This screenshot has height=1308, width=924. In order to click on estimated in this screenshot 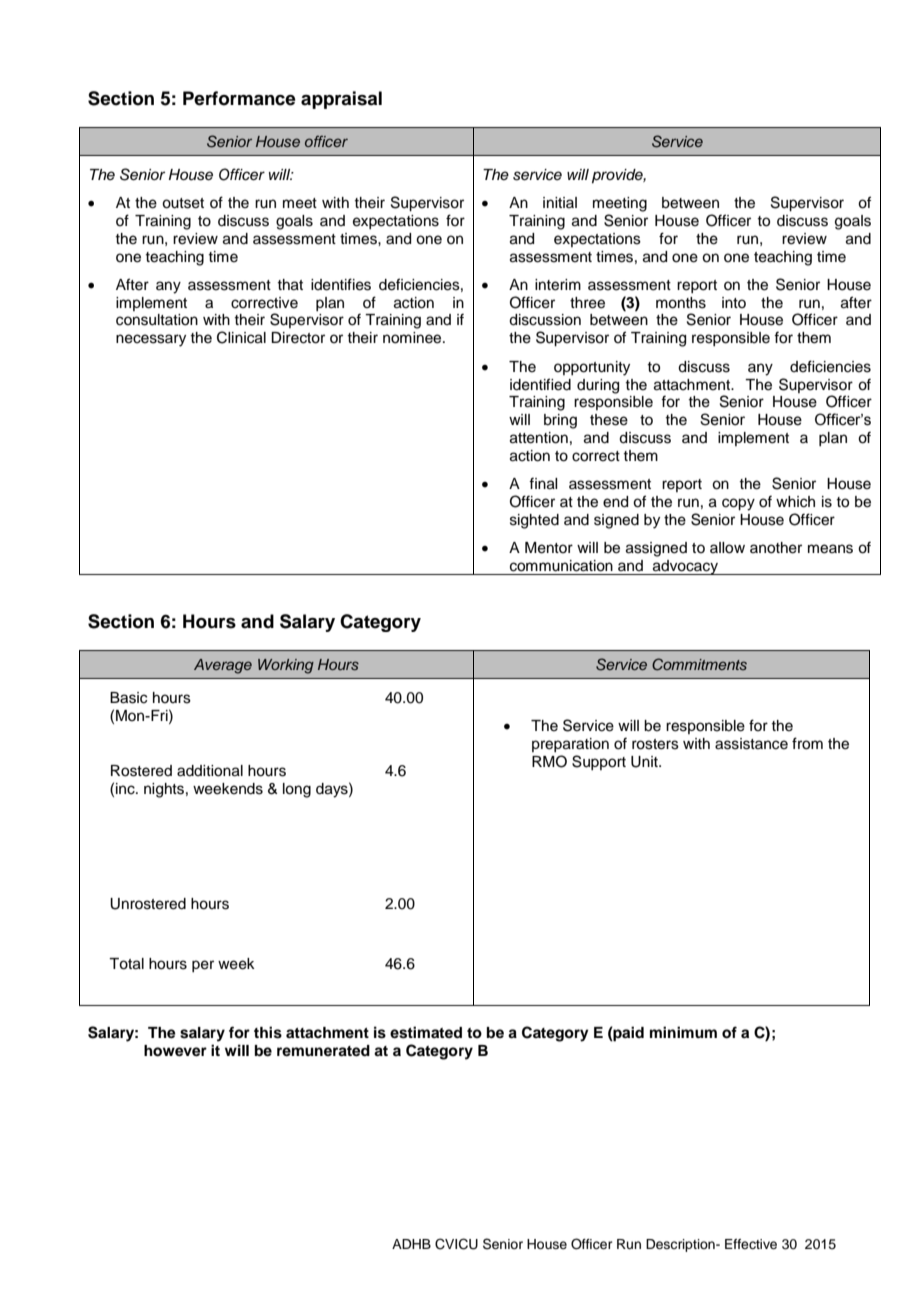, I will do `click(426, 1032)`.
